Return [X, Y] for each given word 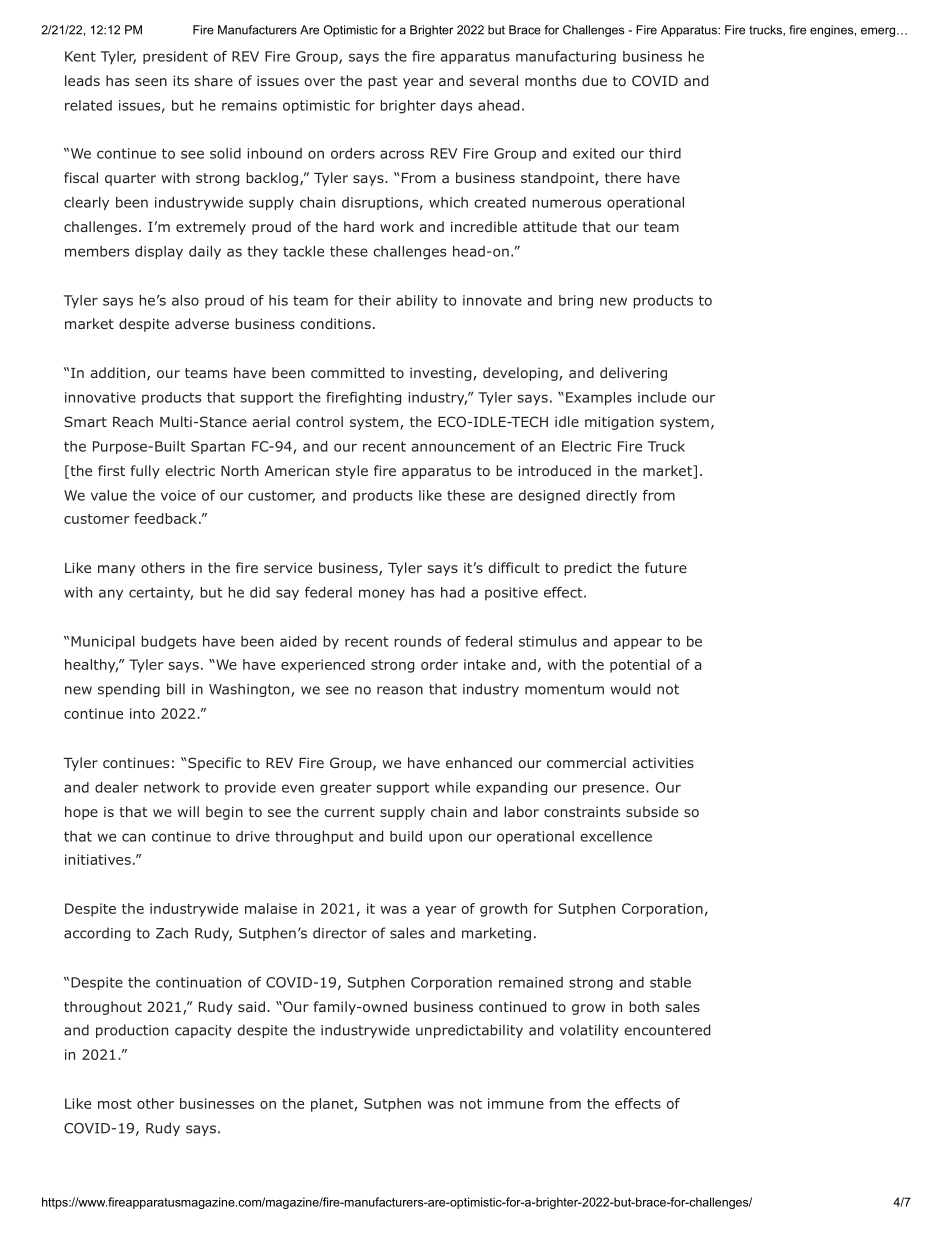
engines [832, 31]
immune [516, 1103]
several [494, 80]
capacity [203, 1031]
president [175, 57]
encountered [667, 1030]
